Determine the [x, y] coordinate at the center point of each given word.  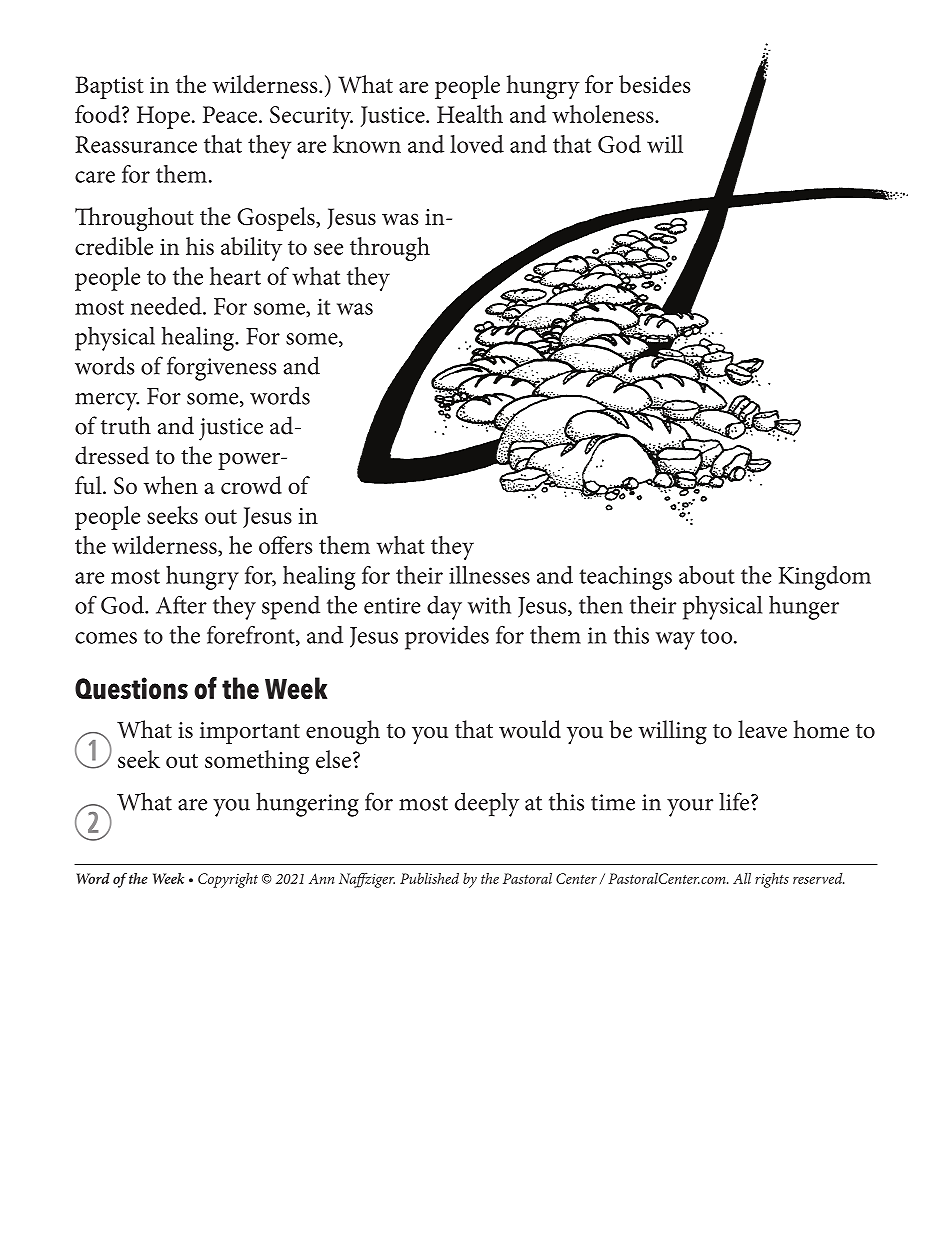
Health [470, 114]
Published [429, 878]
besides [654, 84]
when [171, 485]
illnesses [489, 575]
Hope [163, 117]
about [707, 575]
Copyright [228, 880]
